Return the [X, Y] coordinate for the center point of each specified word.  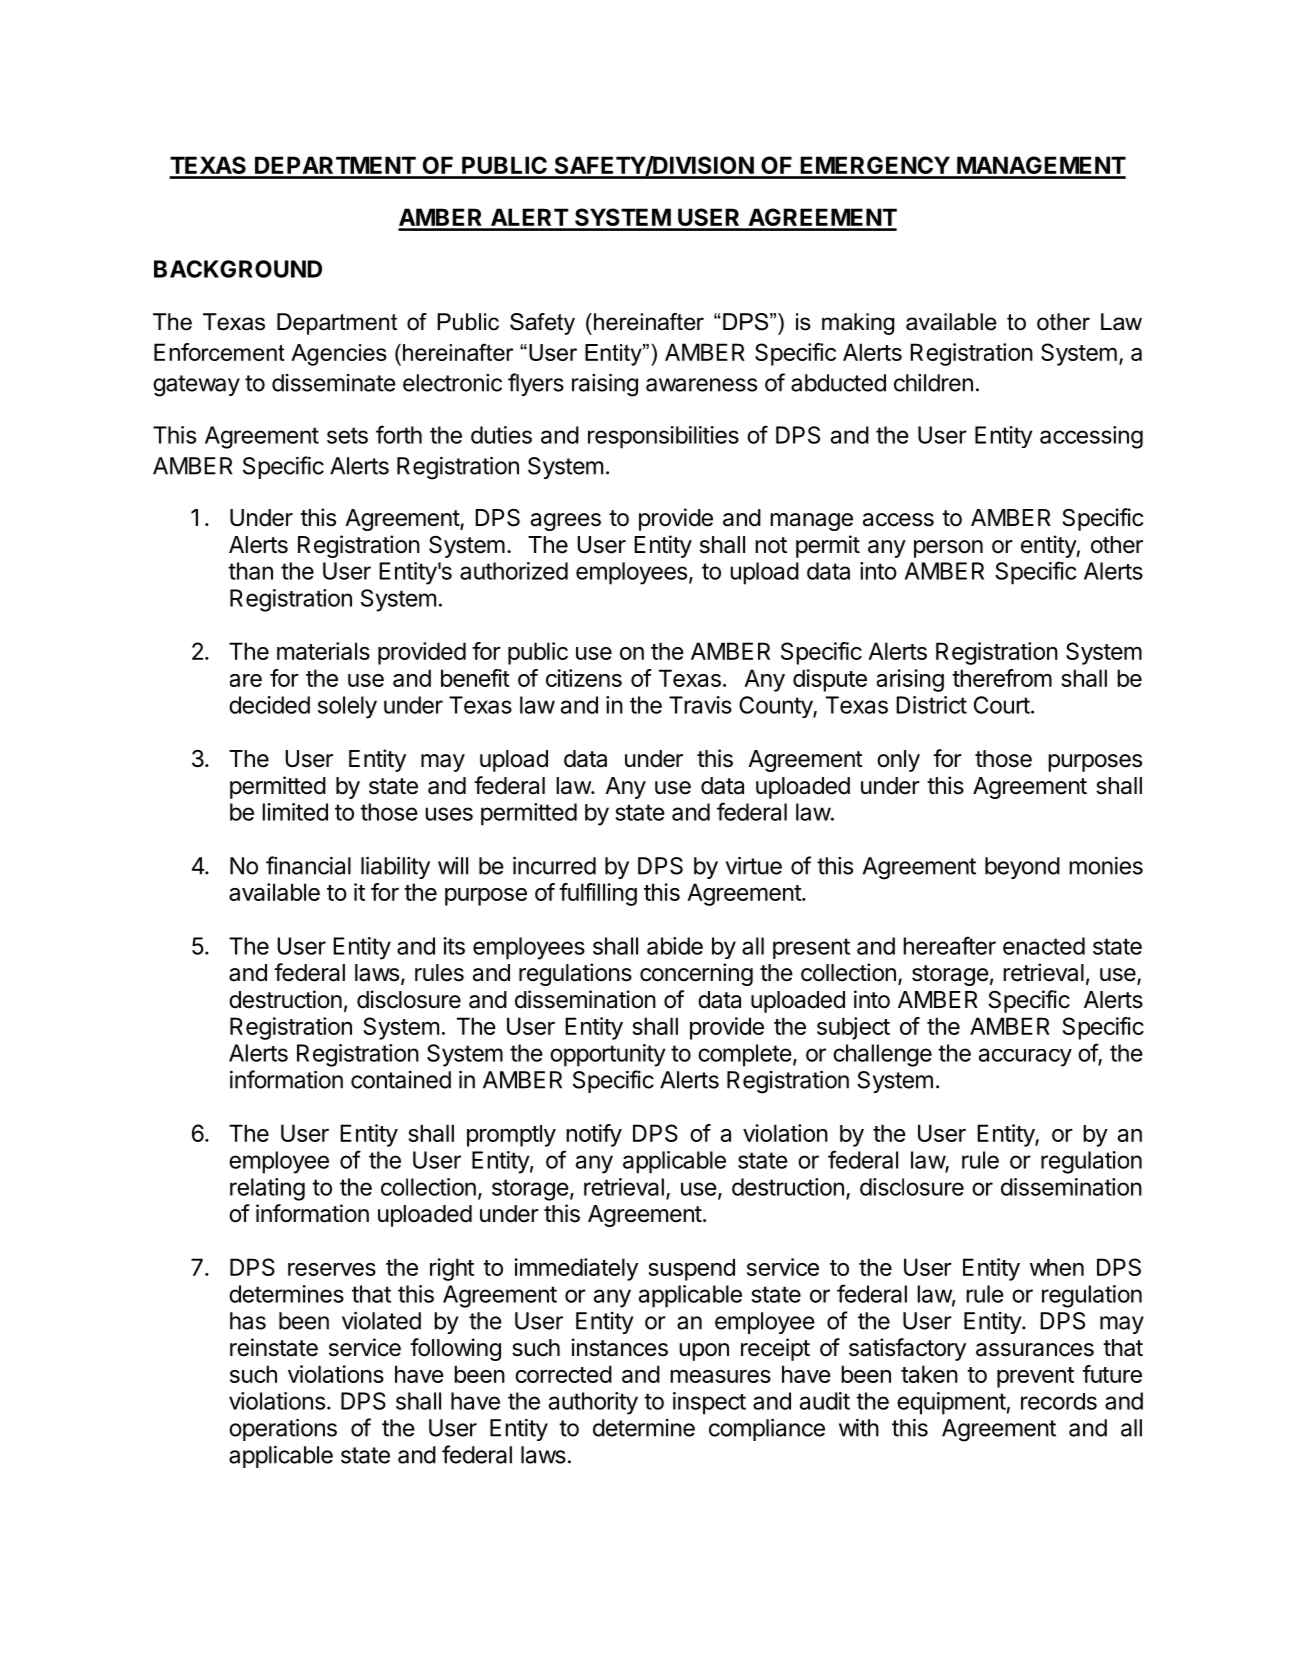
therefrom [1002, 678]
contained [401, 1080]
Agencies [339, 355]
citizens [584, 678]
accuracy [1025, 1057]
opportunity [608, 1055]
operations [283, 1429]
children [933, 383]
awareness [701, 385]
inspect [709, 1403]
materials [323, 651]
